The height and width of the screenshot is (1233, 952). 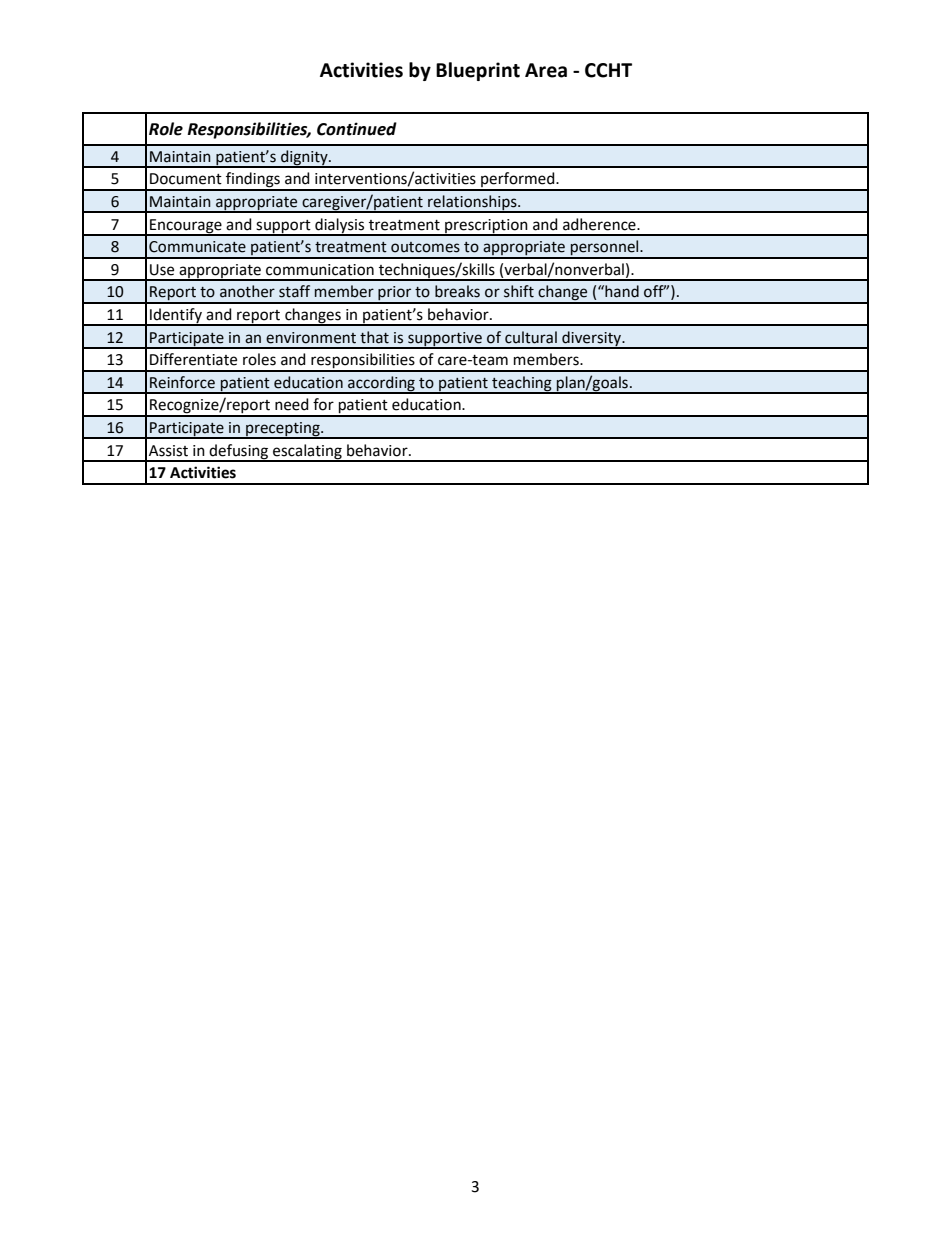 I want to click on defusing, so click(x=239, y=452).
